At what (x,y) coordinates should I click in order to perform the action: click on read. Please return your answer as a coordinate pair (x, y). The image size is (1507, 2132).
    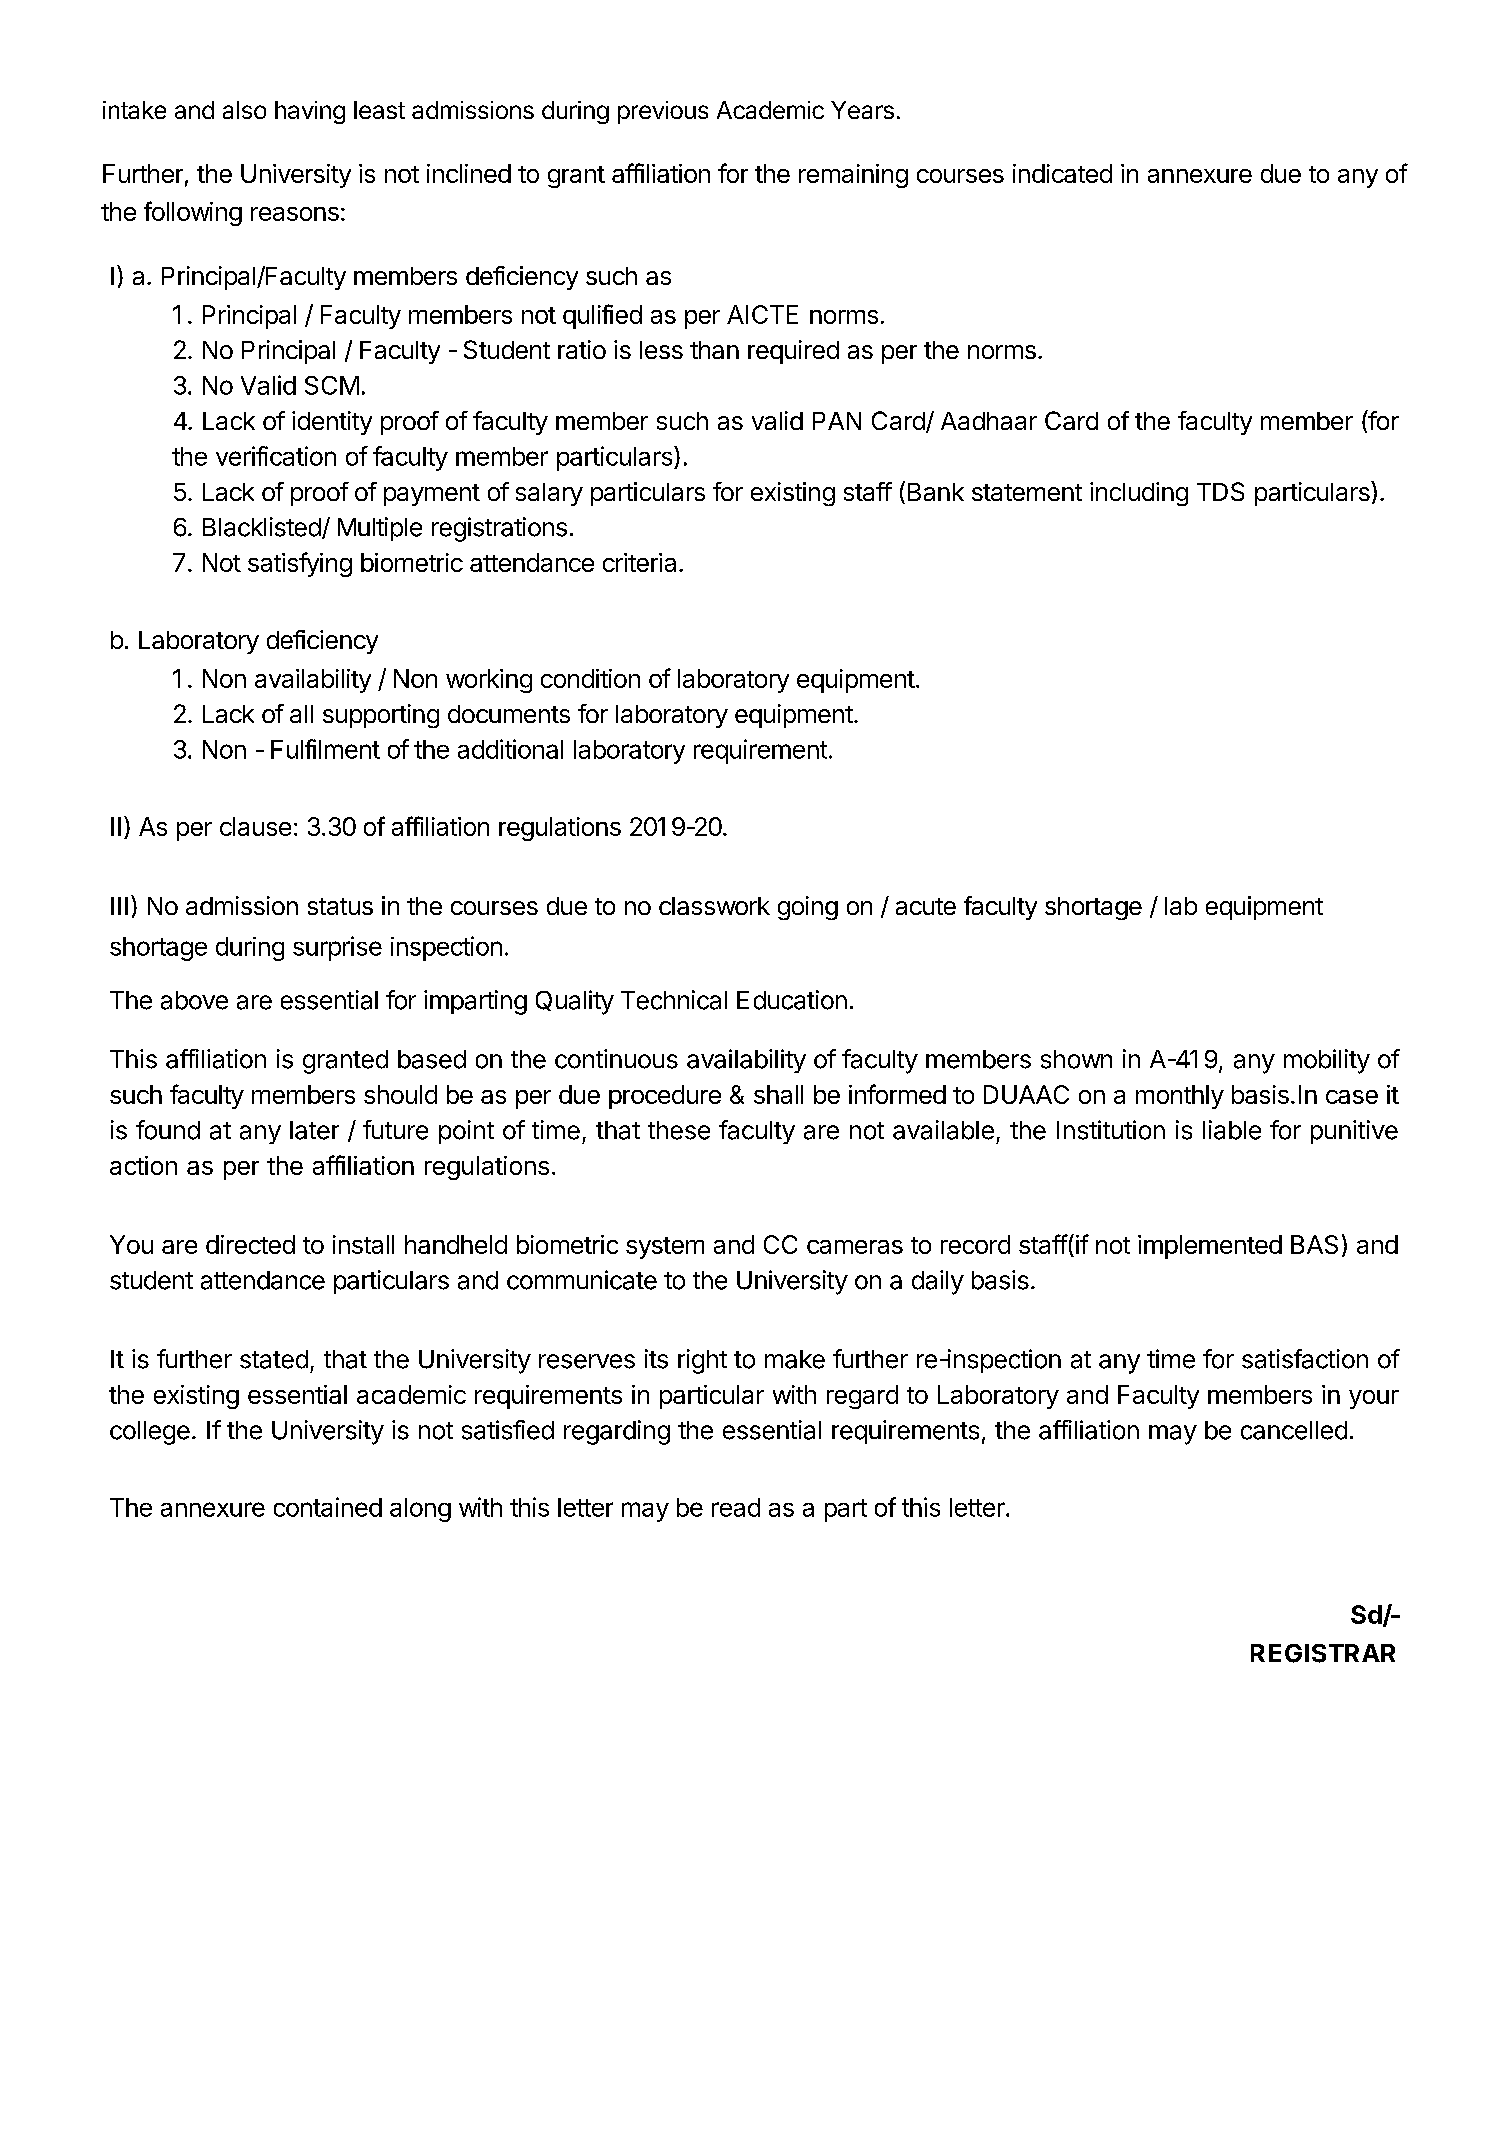
    Looking at the image, I should click on (736, 1507).
